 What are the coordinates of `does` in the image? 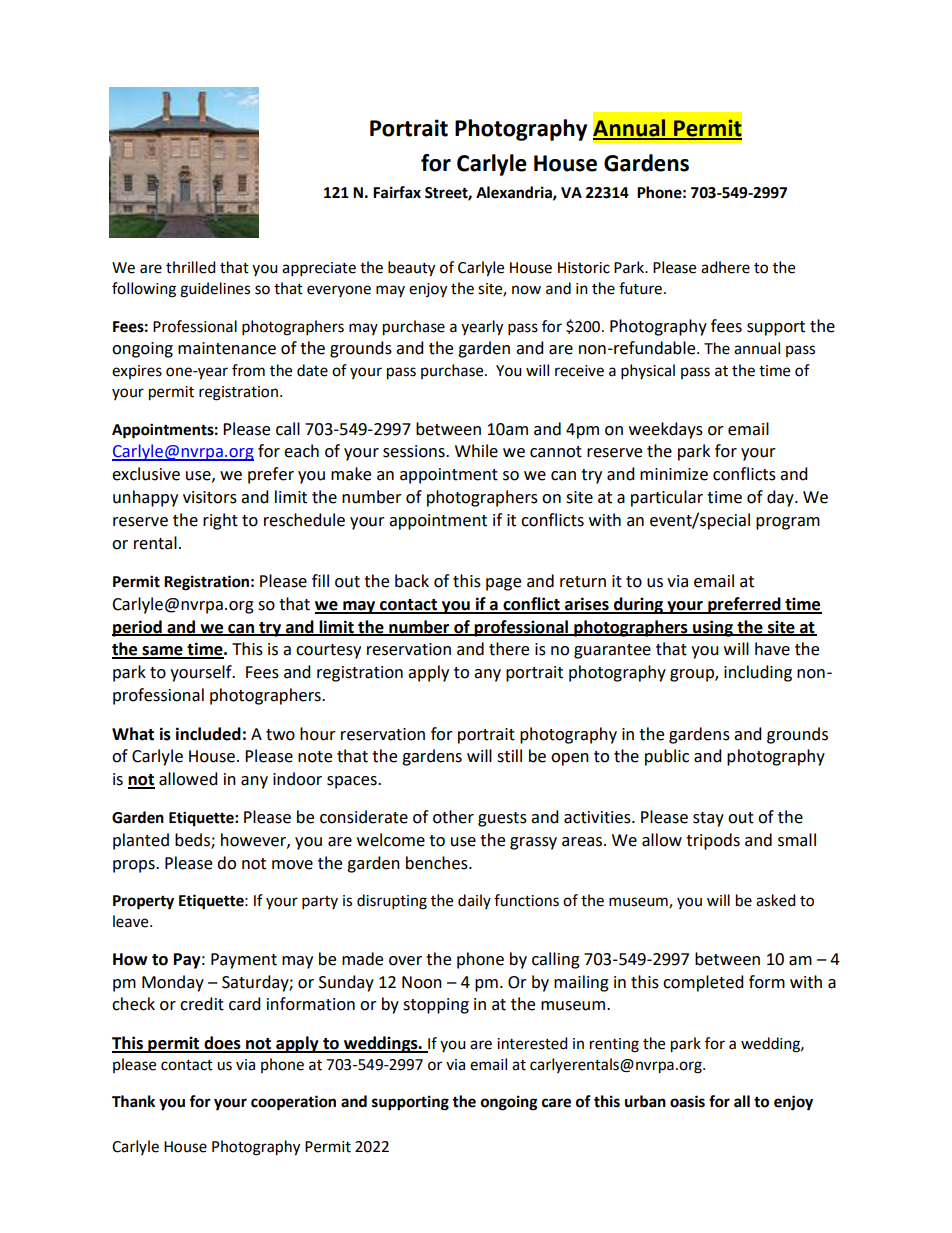 It's located at (222, 1044).
